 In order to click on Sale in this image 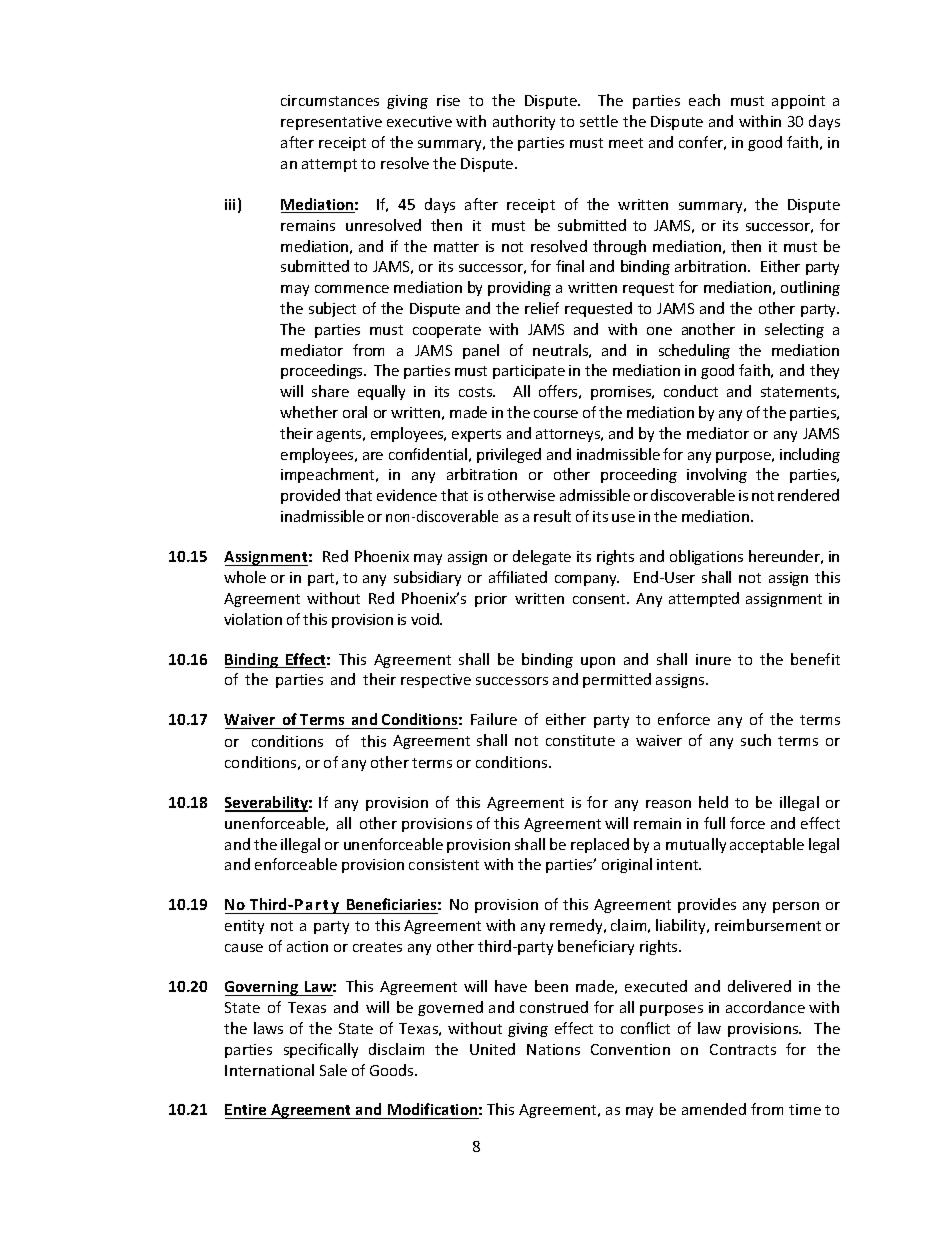, I will do `click(333, 1070)`.
